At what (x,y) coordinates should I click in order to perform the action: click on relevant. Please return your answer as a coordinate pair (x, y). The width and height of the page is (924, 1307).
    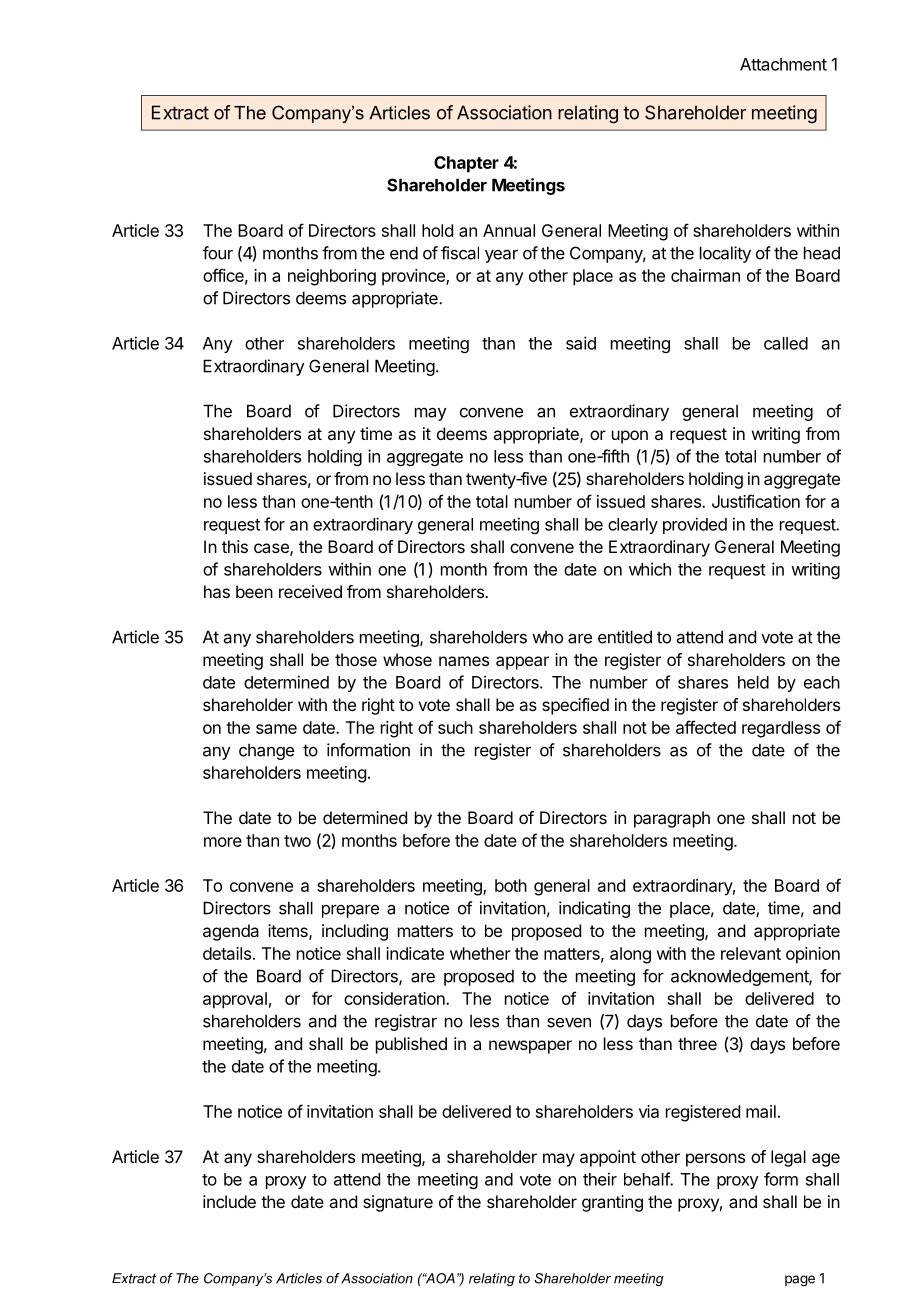
    Looking at the image, I should click on (751, 953).
